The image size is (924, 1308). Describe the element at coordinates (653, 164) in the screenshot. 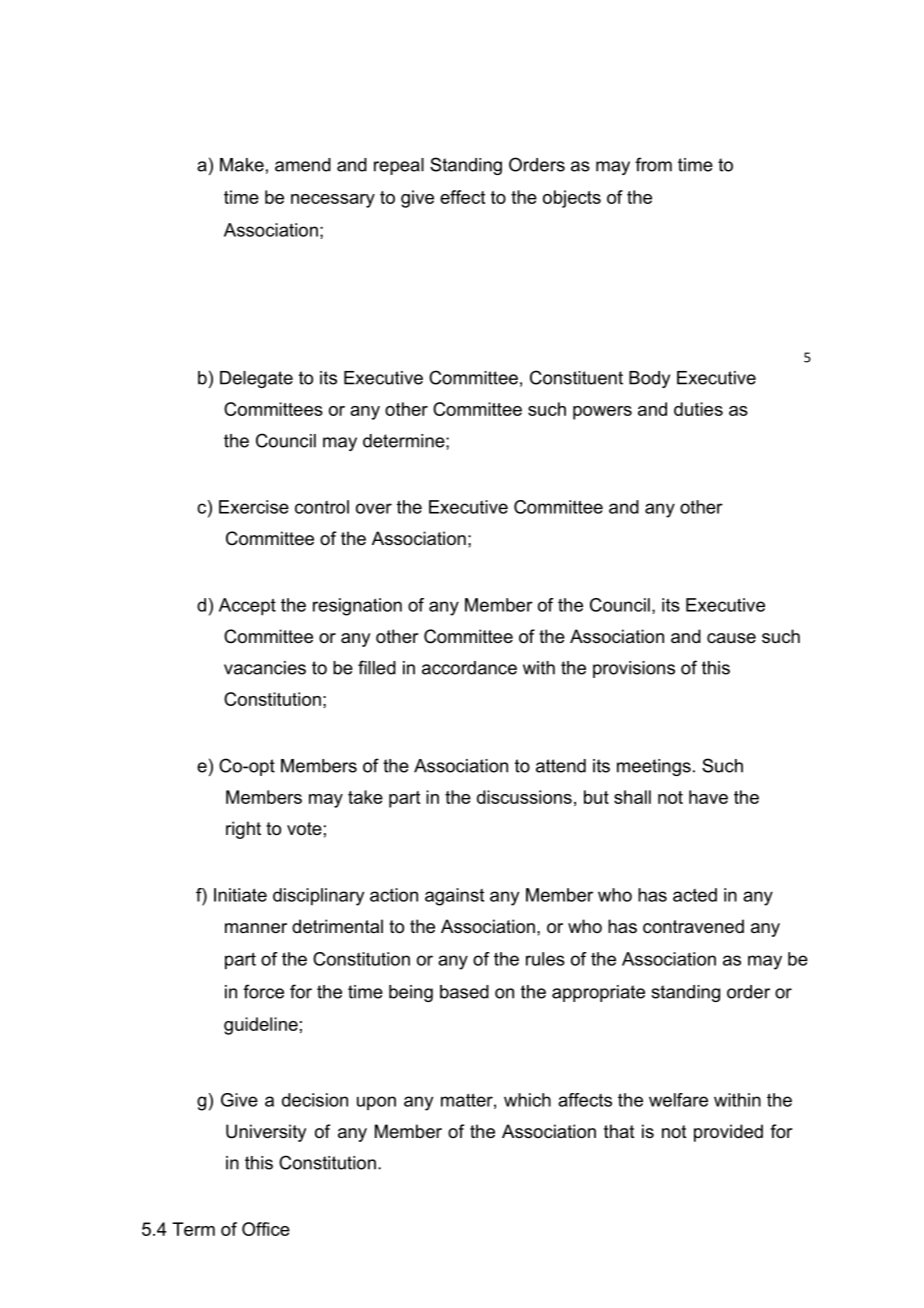

I see `from` at that location.
